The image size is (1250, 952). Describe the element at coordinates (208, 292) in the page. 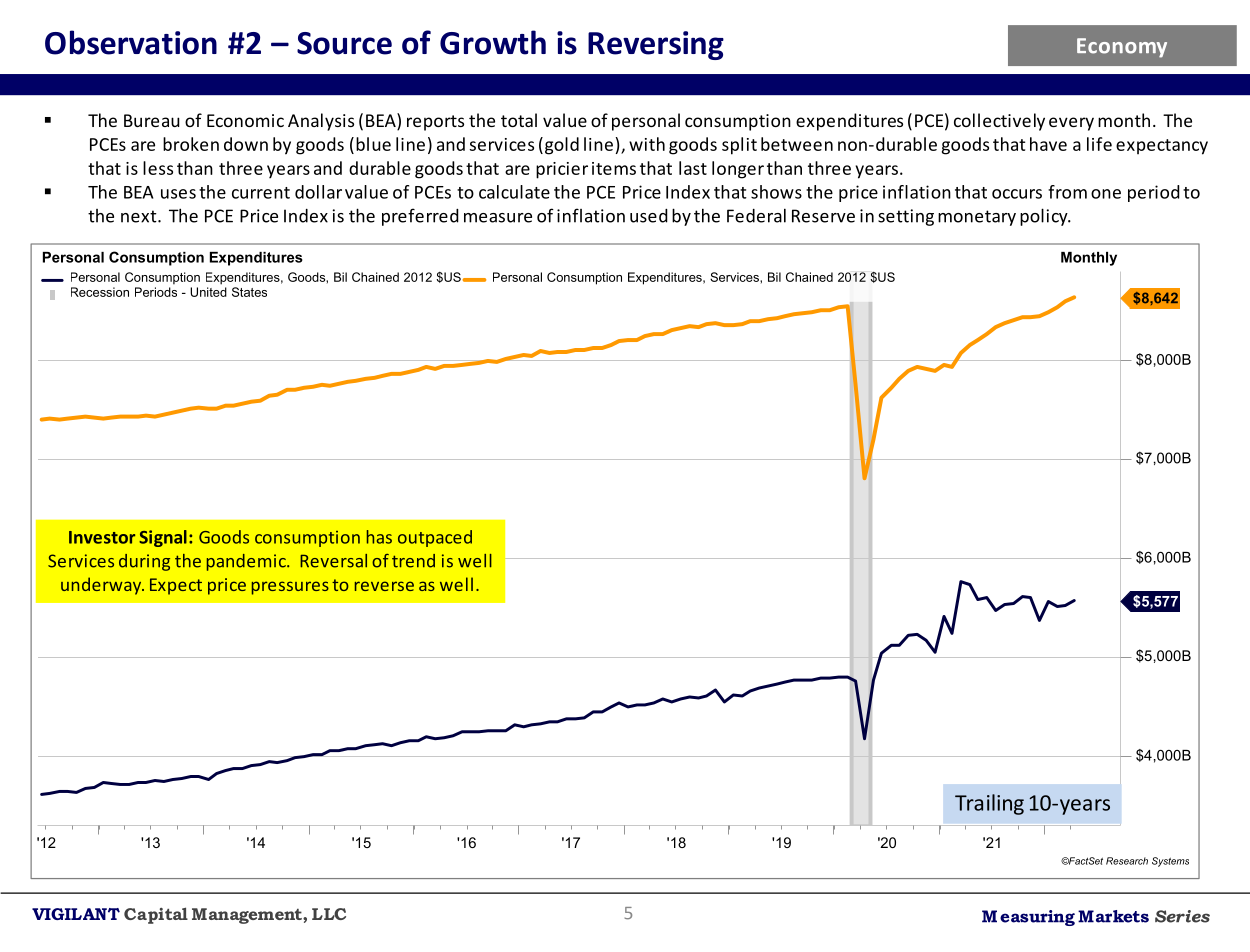

I see `United` at that location.
